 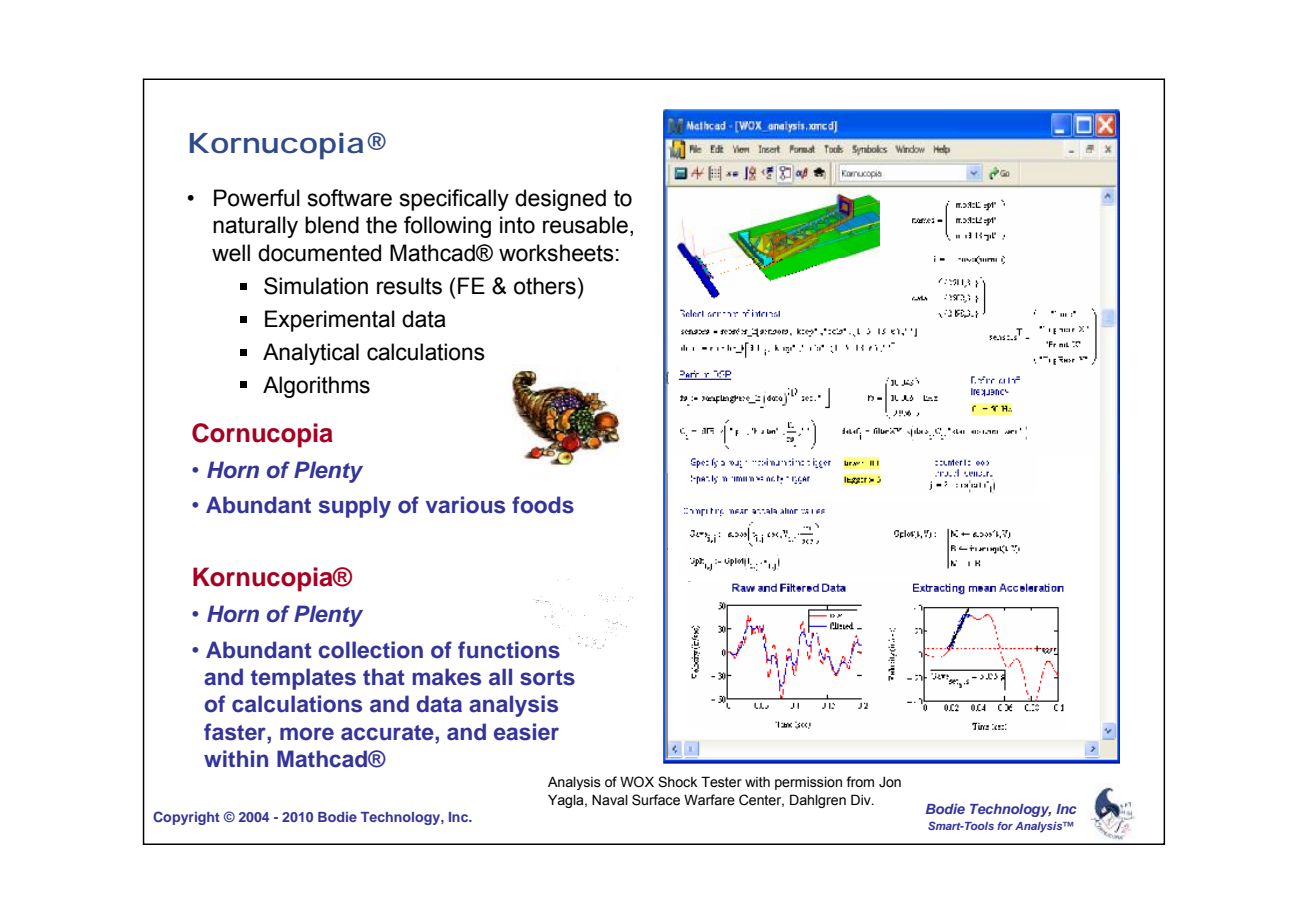 What do you see at coordinates (355, 507) in the image?
I see `supply` at bounding box center [355, 507].
